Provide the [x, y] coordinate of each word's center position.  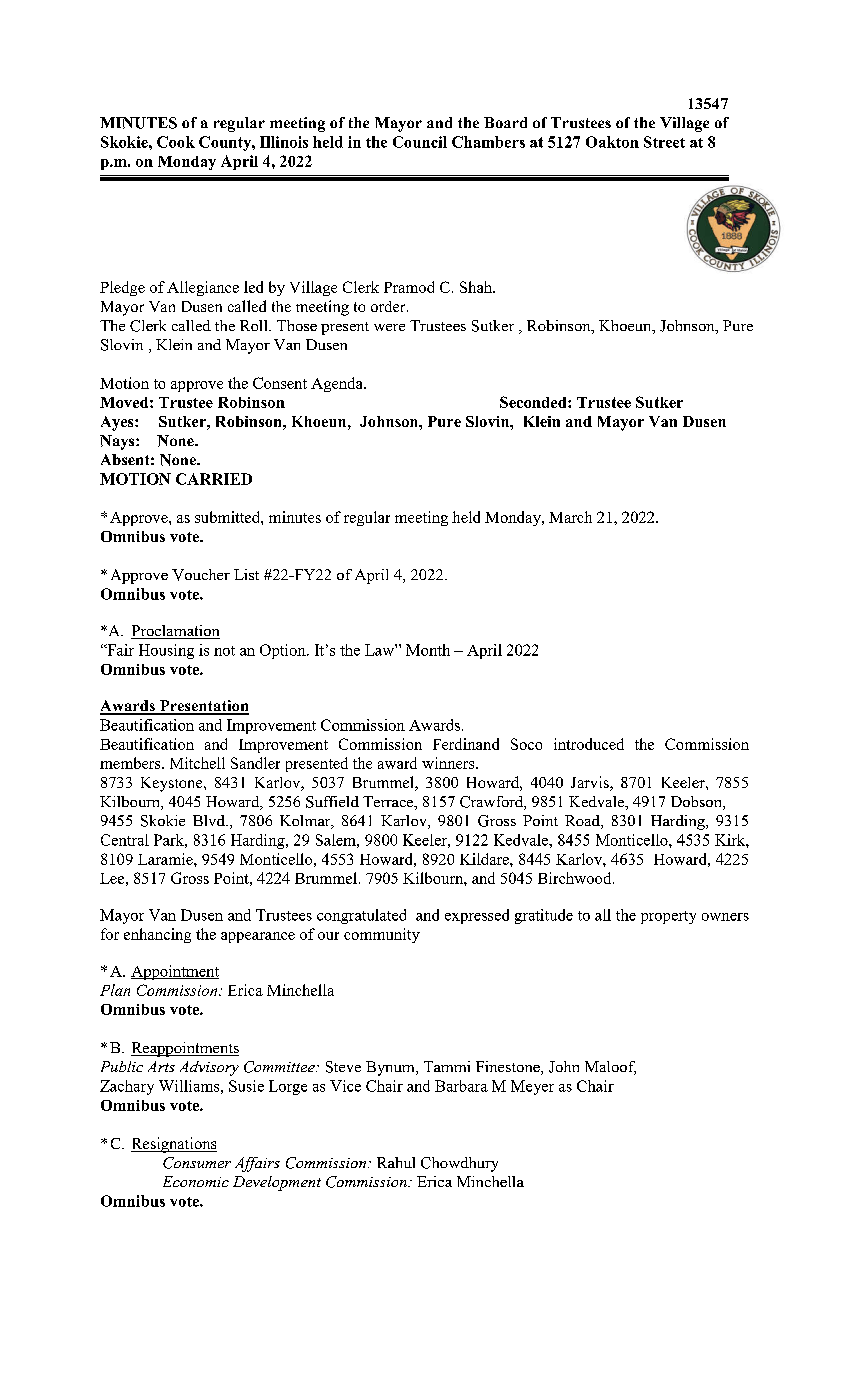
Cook [176, 142]
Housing [166, 651]
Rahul [396, 1162]
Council [420, 142]
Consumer [197, 1163]
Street [664, 142]
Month [428, 650]
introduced [589, 744]
